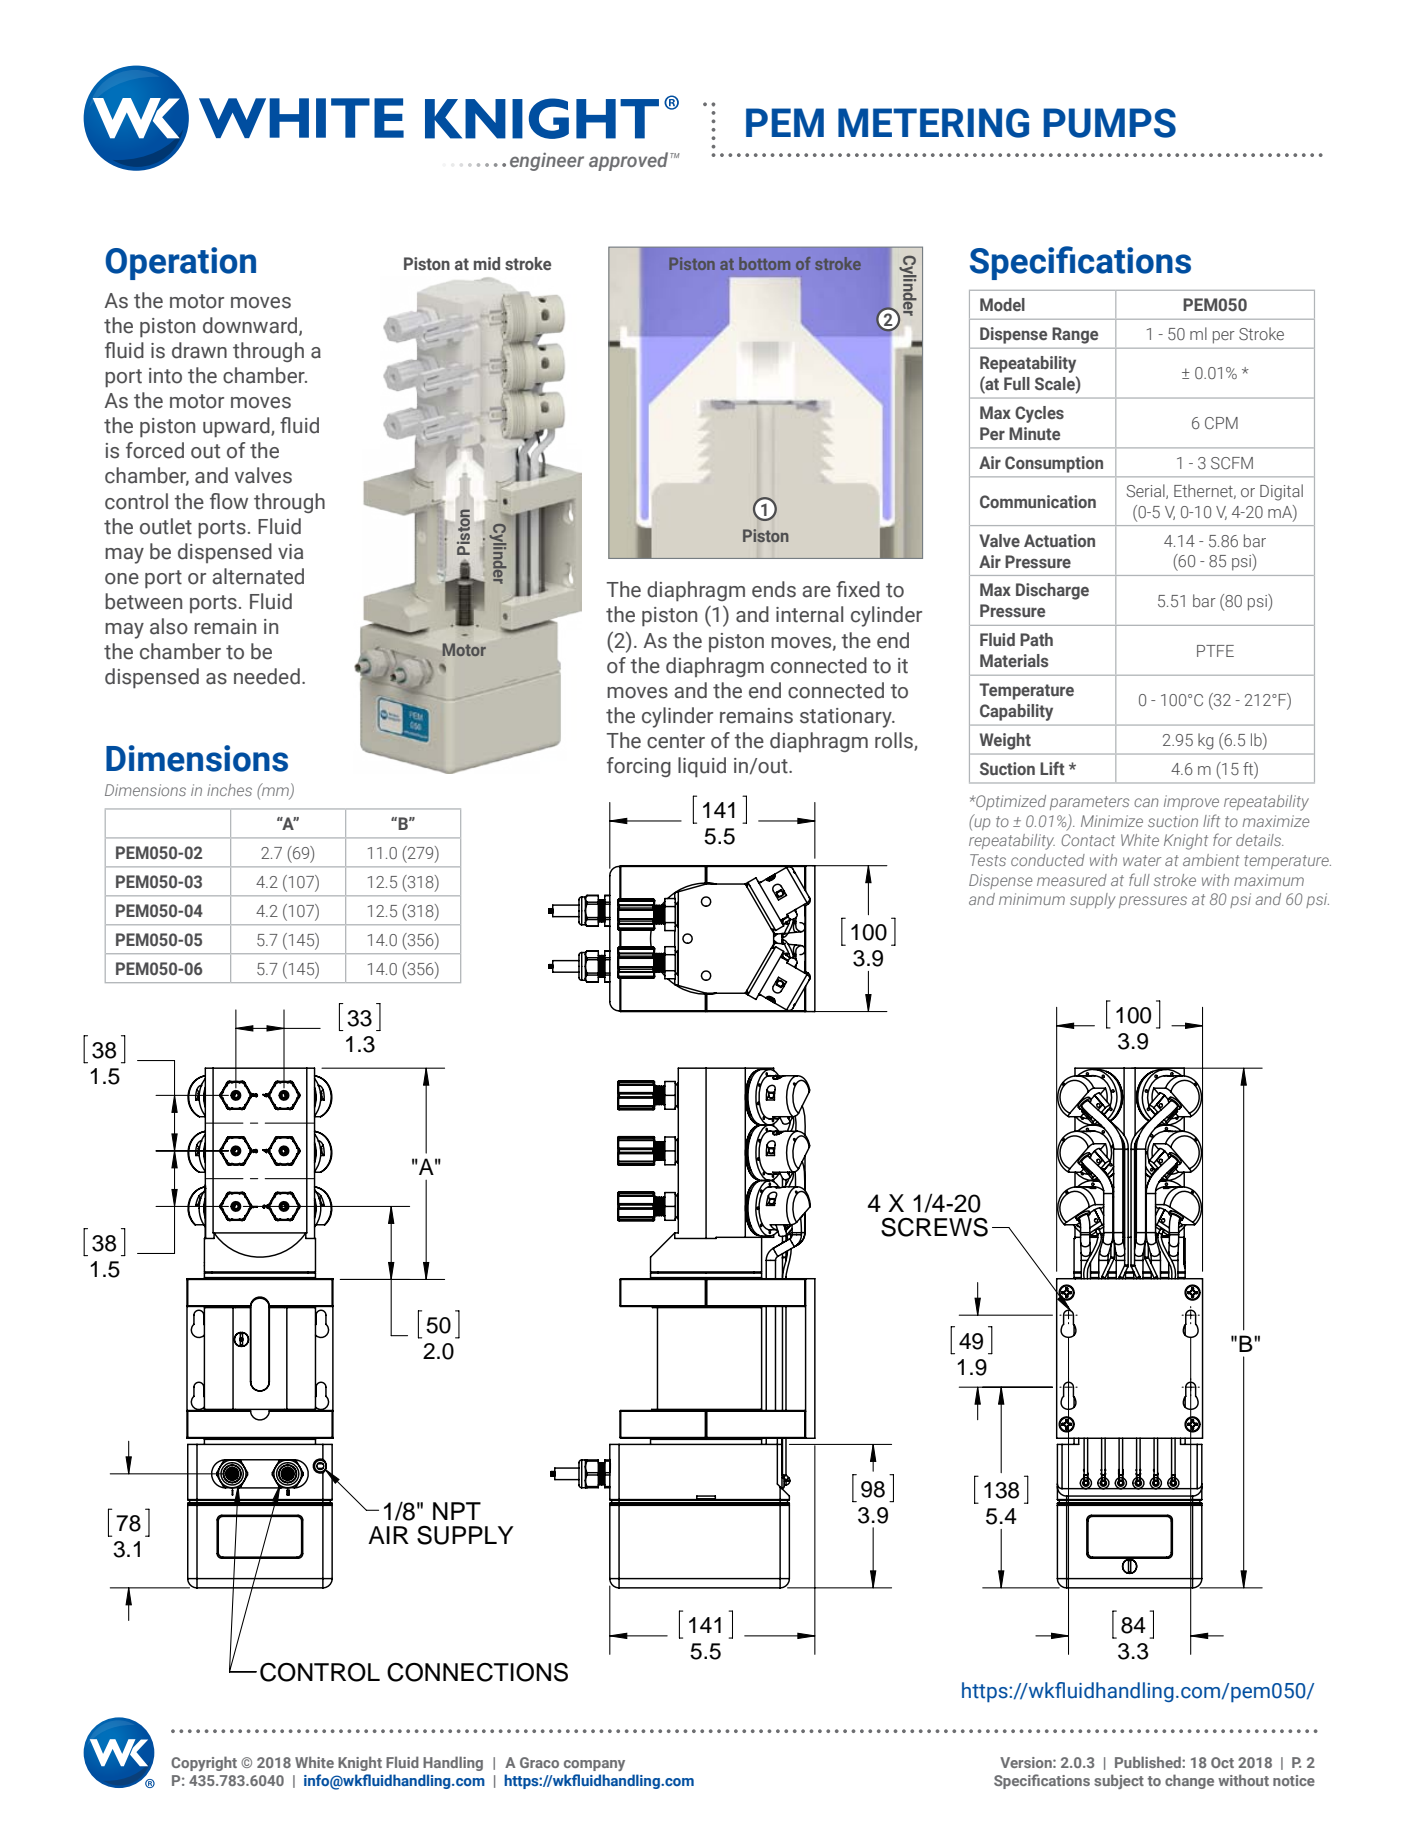 This screenshot has height=1840, width=1422. What do you see at coordinates (934, 1227) in the screenshot?
I see `SCREWS` at bounding box center [934, 1227].
